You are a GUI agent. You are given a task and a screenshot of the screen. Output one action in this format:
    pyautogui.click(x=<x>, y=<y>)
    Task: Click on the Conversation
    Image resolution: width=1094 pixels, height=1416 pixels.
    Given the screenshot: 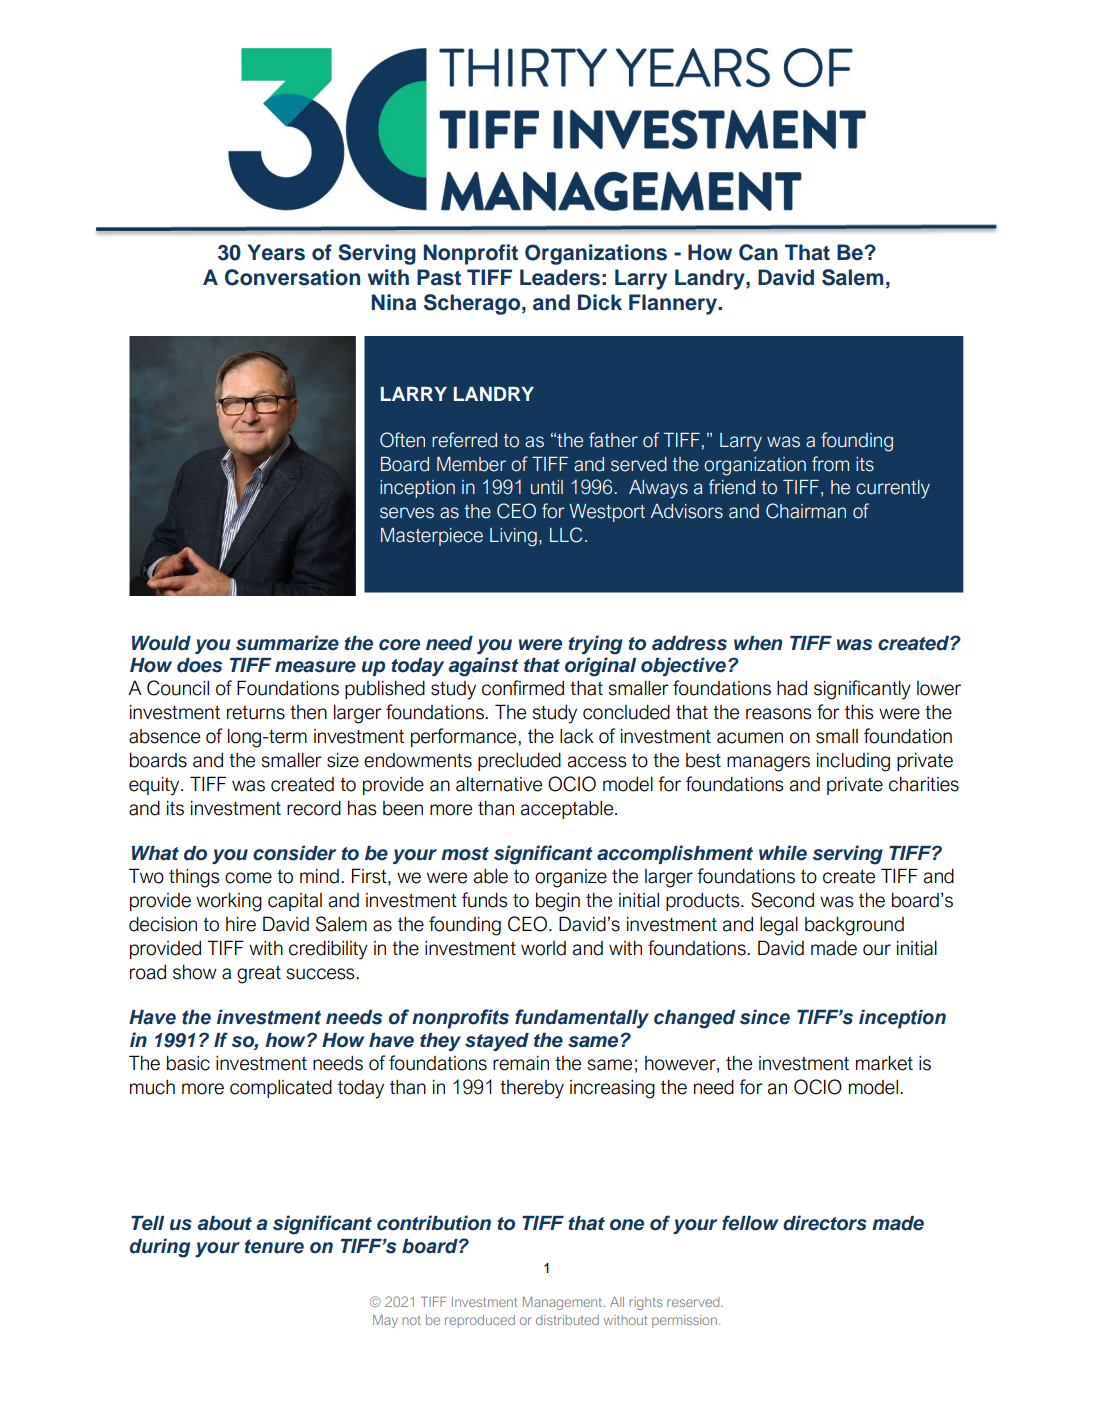 What is the action you would take?
    pyautogui.click(x=292, y=277)
